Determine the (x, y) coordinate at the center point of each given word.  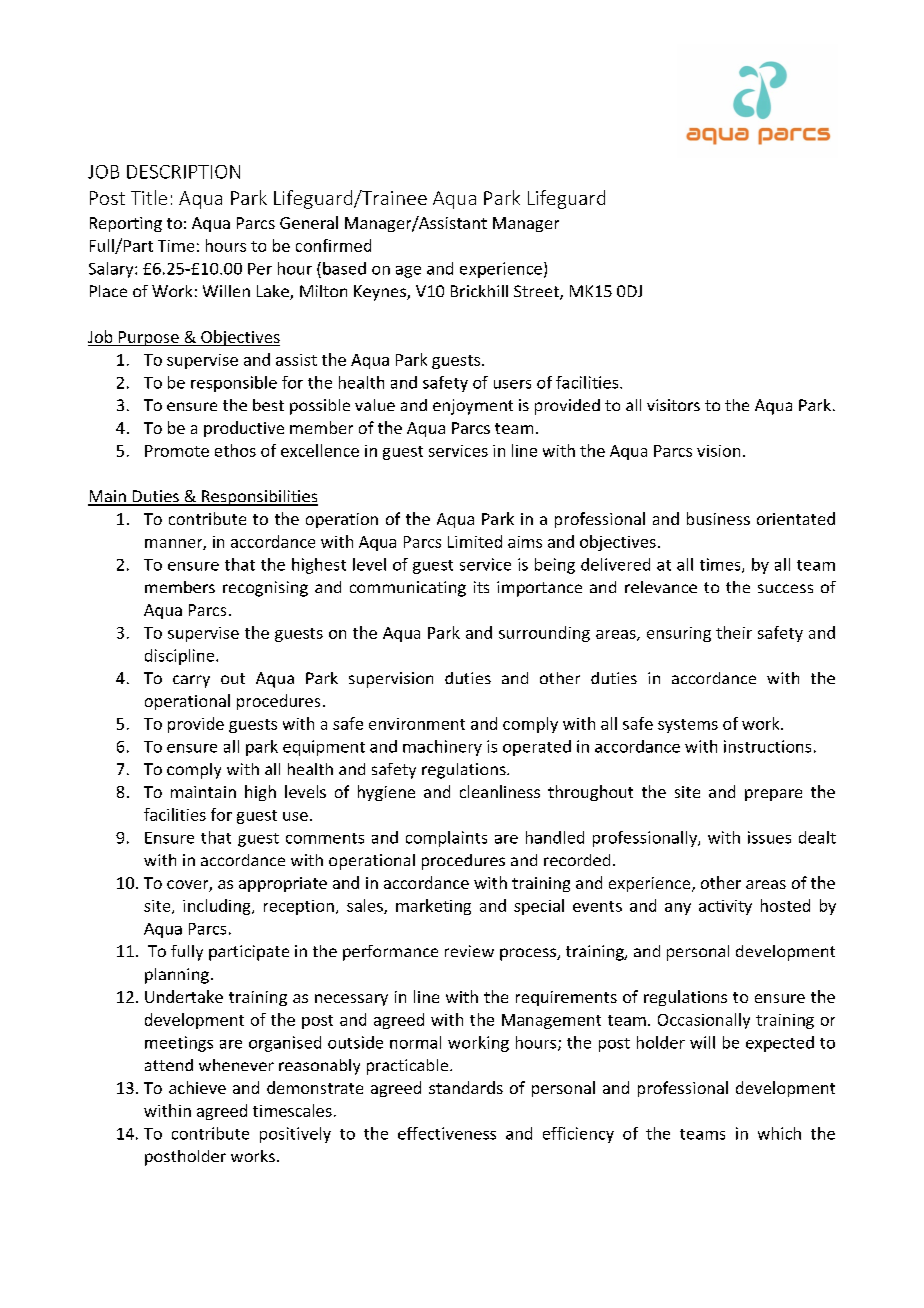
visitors (673, 405)
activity (725, 907)
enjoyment (473, 407)
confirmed (333, 245)
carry (191, 681)
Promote (177, 451)
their (734, 632)
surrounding (544, 634)
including (218, 907)
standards (466, 1087)
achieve (197, 1087)
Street (537, 292)
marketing (433, 907)
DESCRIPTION (183, 172)
